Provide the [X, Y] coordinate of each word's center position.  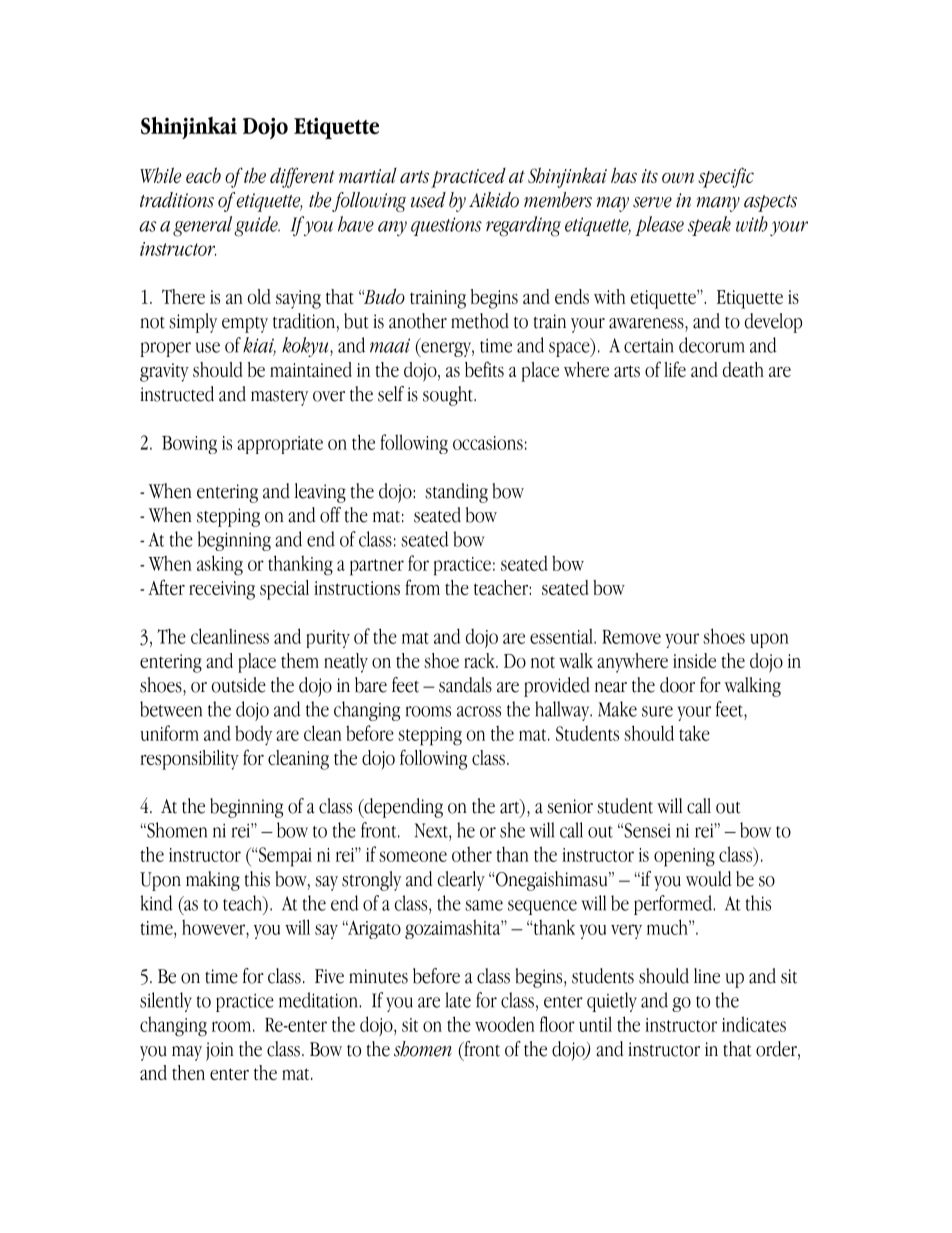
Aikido [494, 200]
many [718, 204]
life [675, 369]
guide [257, 226]
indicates [754, 1024]
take [694, 733]
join [220, 1051]
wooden [505, 1024]
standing [456, 493]
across [479, 711]
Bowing [189, 445]
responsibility [189, 760]
